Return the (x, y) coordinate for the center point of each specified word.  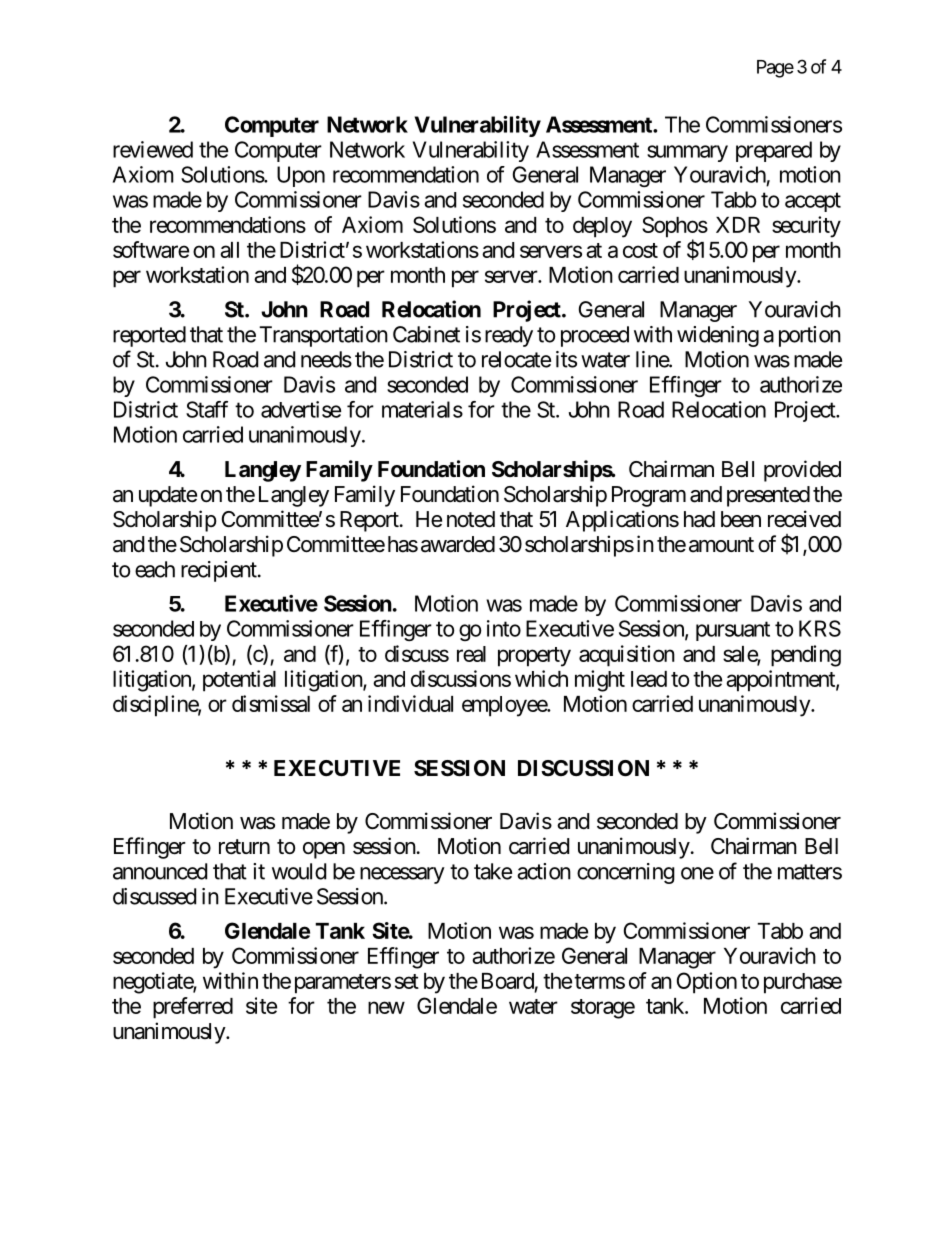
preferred (193, 1008)
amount (721, 545)
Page (775, 69)
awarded (458, 544)
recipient (219, 571)
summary (687, 153)
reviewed (153, 149)
